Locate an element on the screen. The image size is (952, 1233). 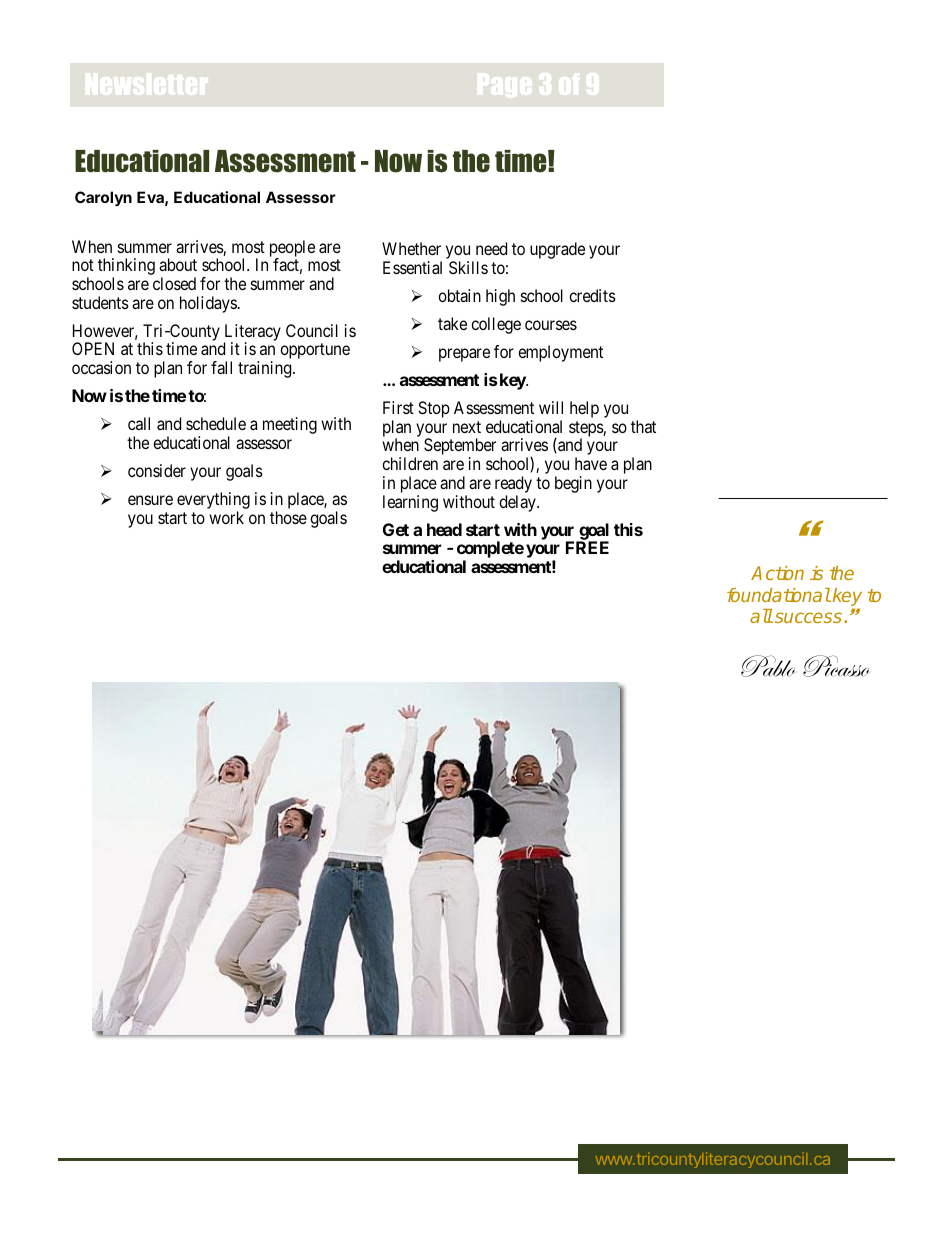
upgrade is located at coordinates (557, 250).
